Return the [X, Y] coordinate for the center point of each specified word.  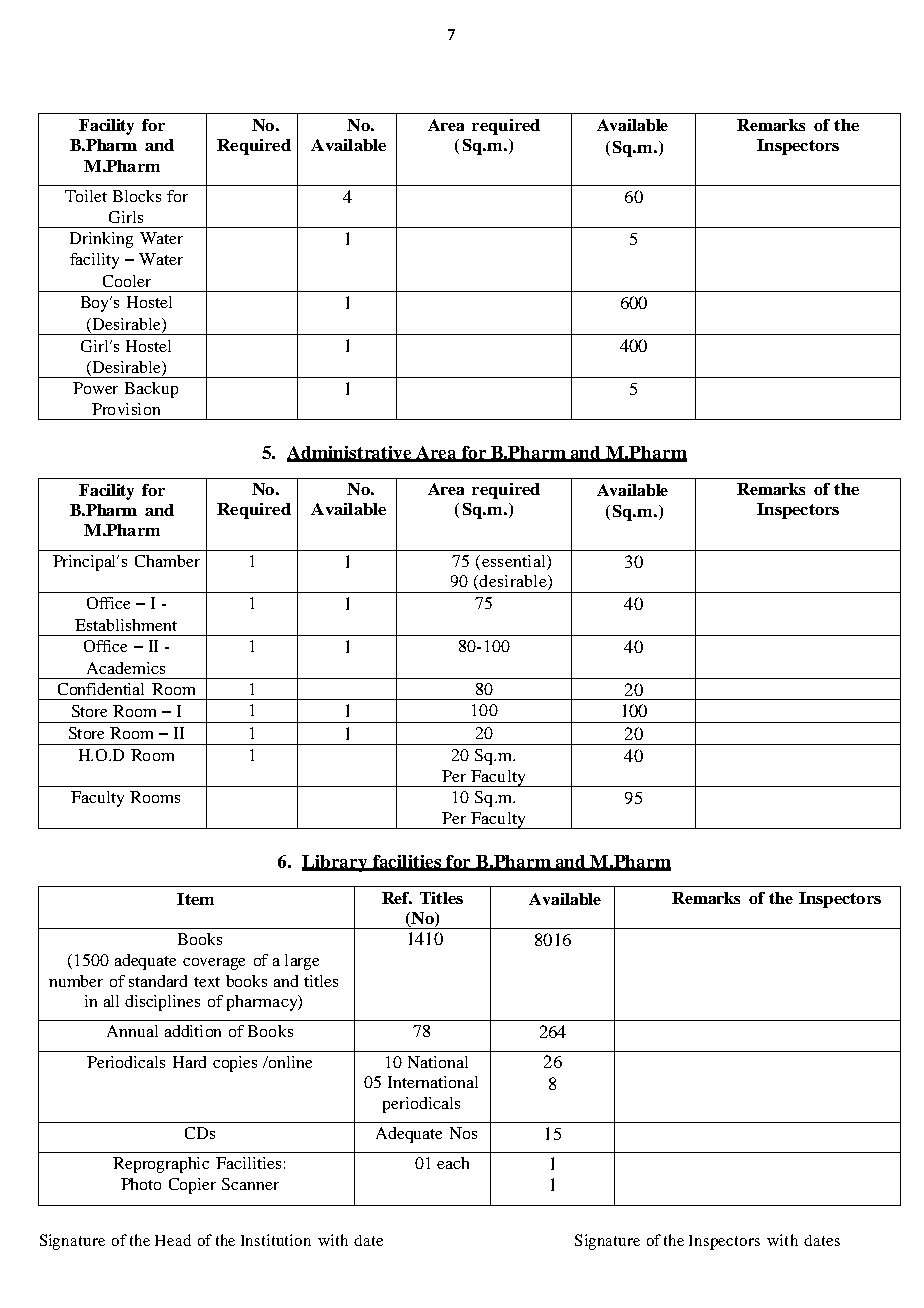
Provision [126, 409]
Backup [151, 390]
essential [515, 562]
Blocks [137, 196]
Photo [141, 1184]
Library [336, 863]
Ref [397, 898]
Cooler [127, 281]
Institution [276, 1240]
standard [158, 981]
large [302, 962]
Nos [463, 1133]
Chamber [167, 561]
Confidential [101, 689]
